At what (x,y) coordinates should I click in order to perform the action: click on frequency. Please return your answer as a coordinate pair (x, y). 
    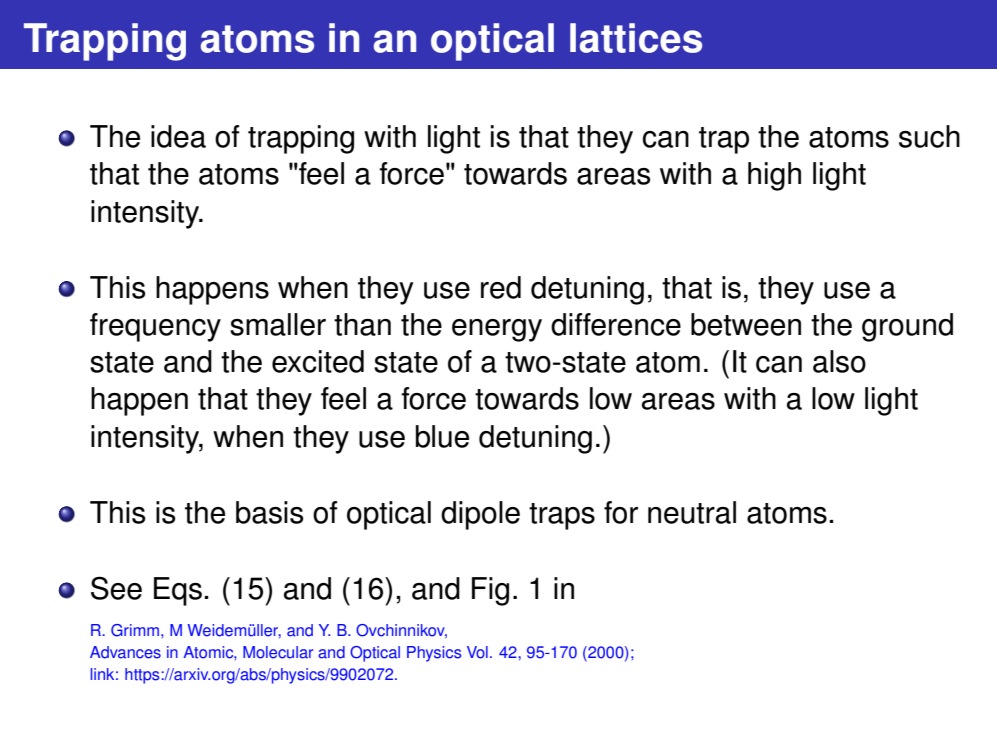
    Looking at the image, I should click on (155, 327).
